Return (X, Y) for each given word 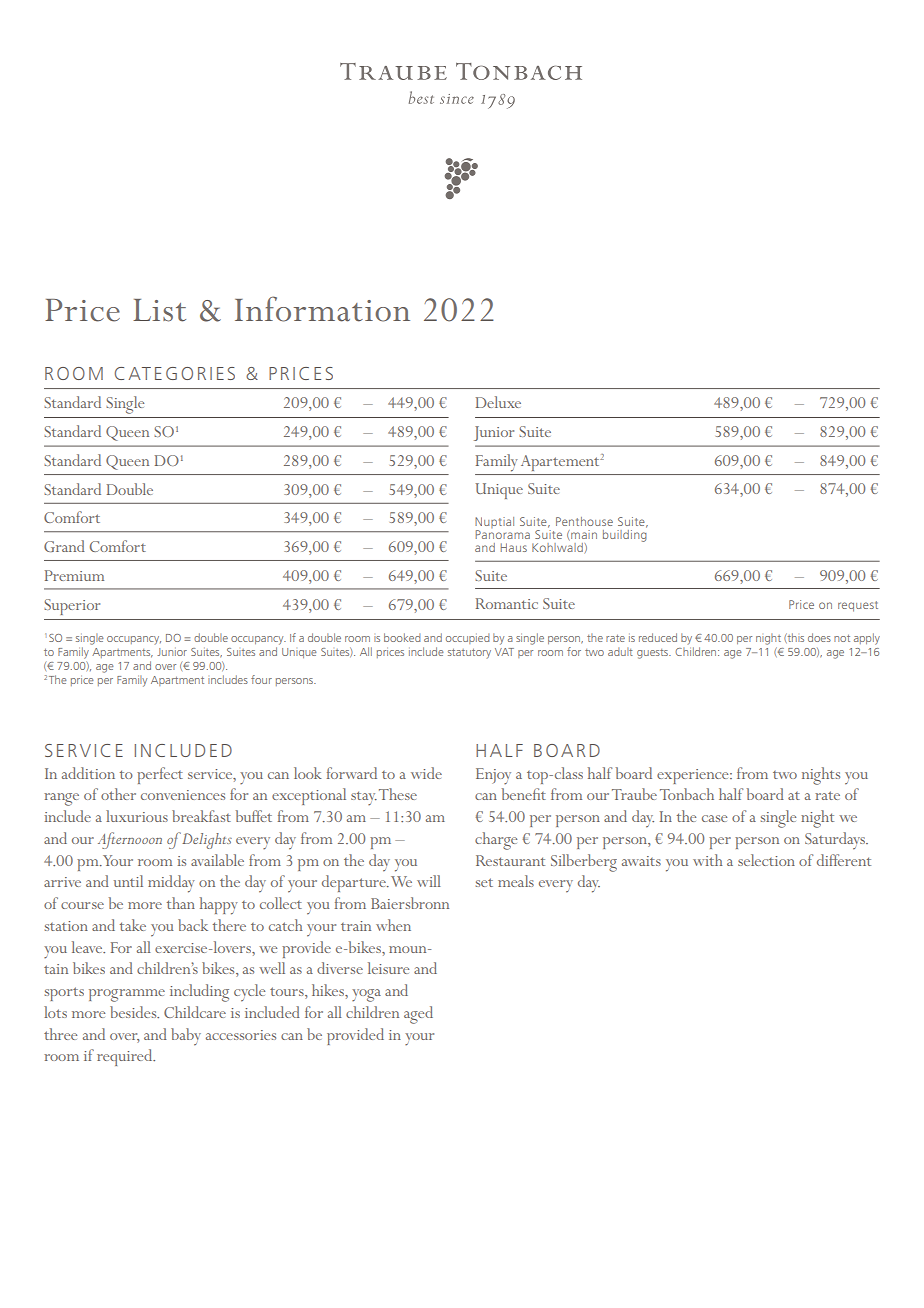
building (625, 534)
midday (171, 884)
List (159, 310)
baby (186, 1037)
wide (426, 773)
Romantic (507, 603)
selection (766, 860)
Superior (72, 607)
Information (322, 309)
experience (694, 776)
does (819, 637)
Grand (64, 546)
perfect (160, 775)
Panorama (503, 534)
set (484, 882)
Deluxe (498, 402)
